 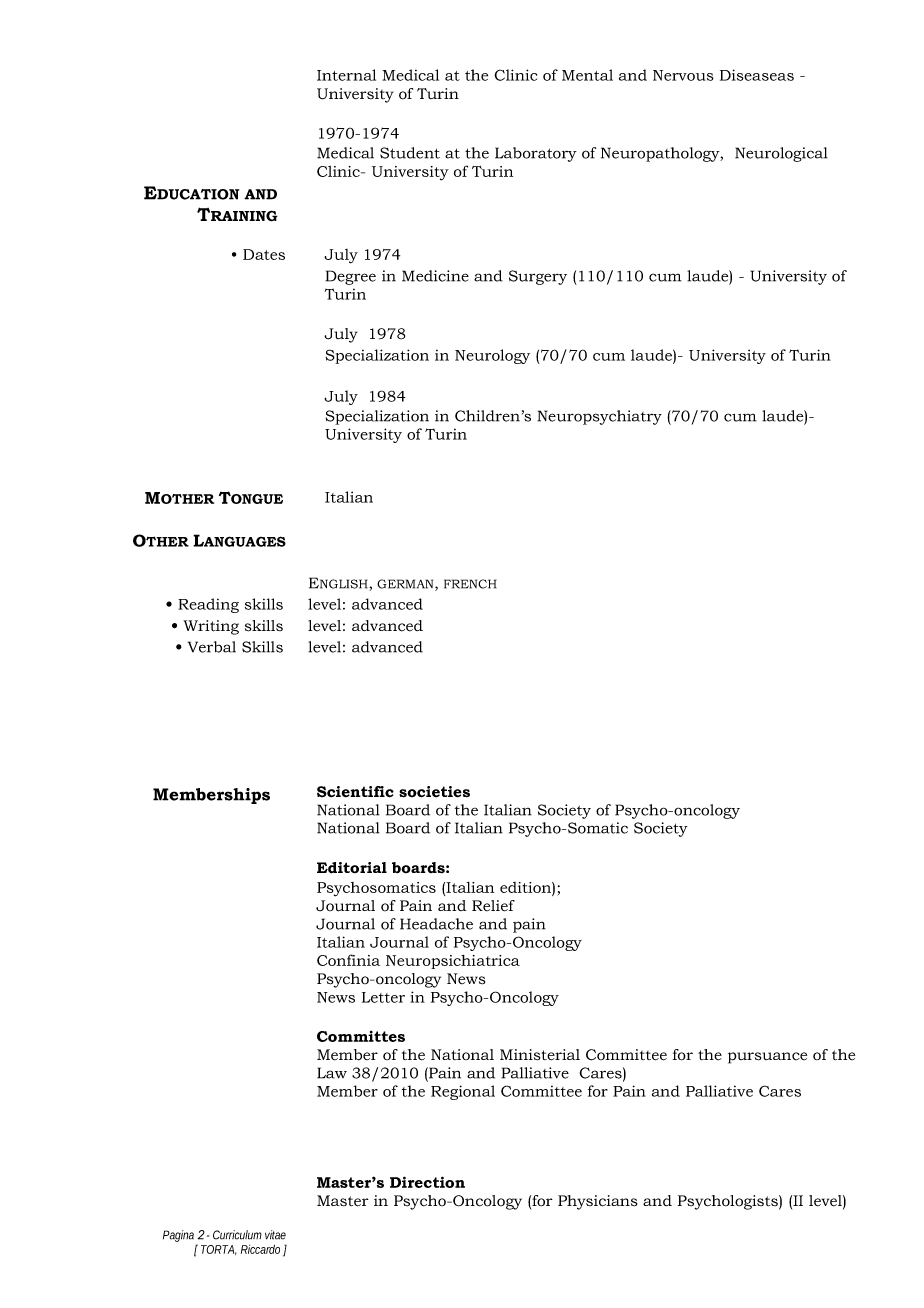 I want to click on societies, so click(x=434, y=792).
